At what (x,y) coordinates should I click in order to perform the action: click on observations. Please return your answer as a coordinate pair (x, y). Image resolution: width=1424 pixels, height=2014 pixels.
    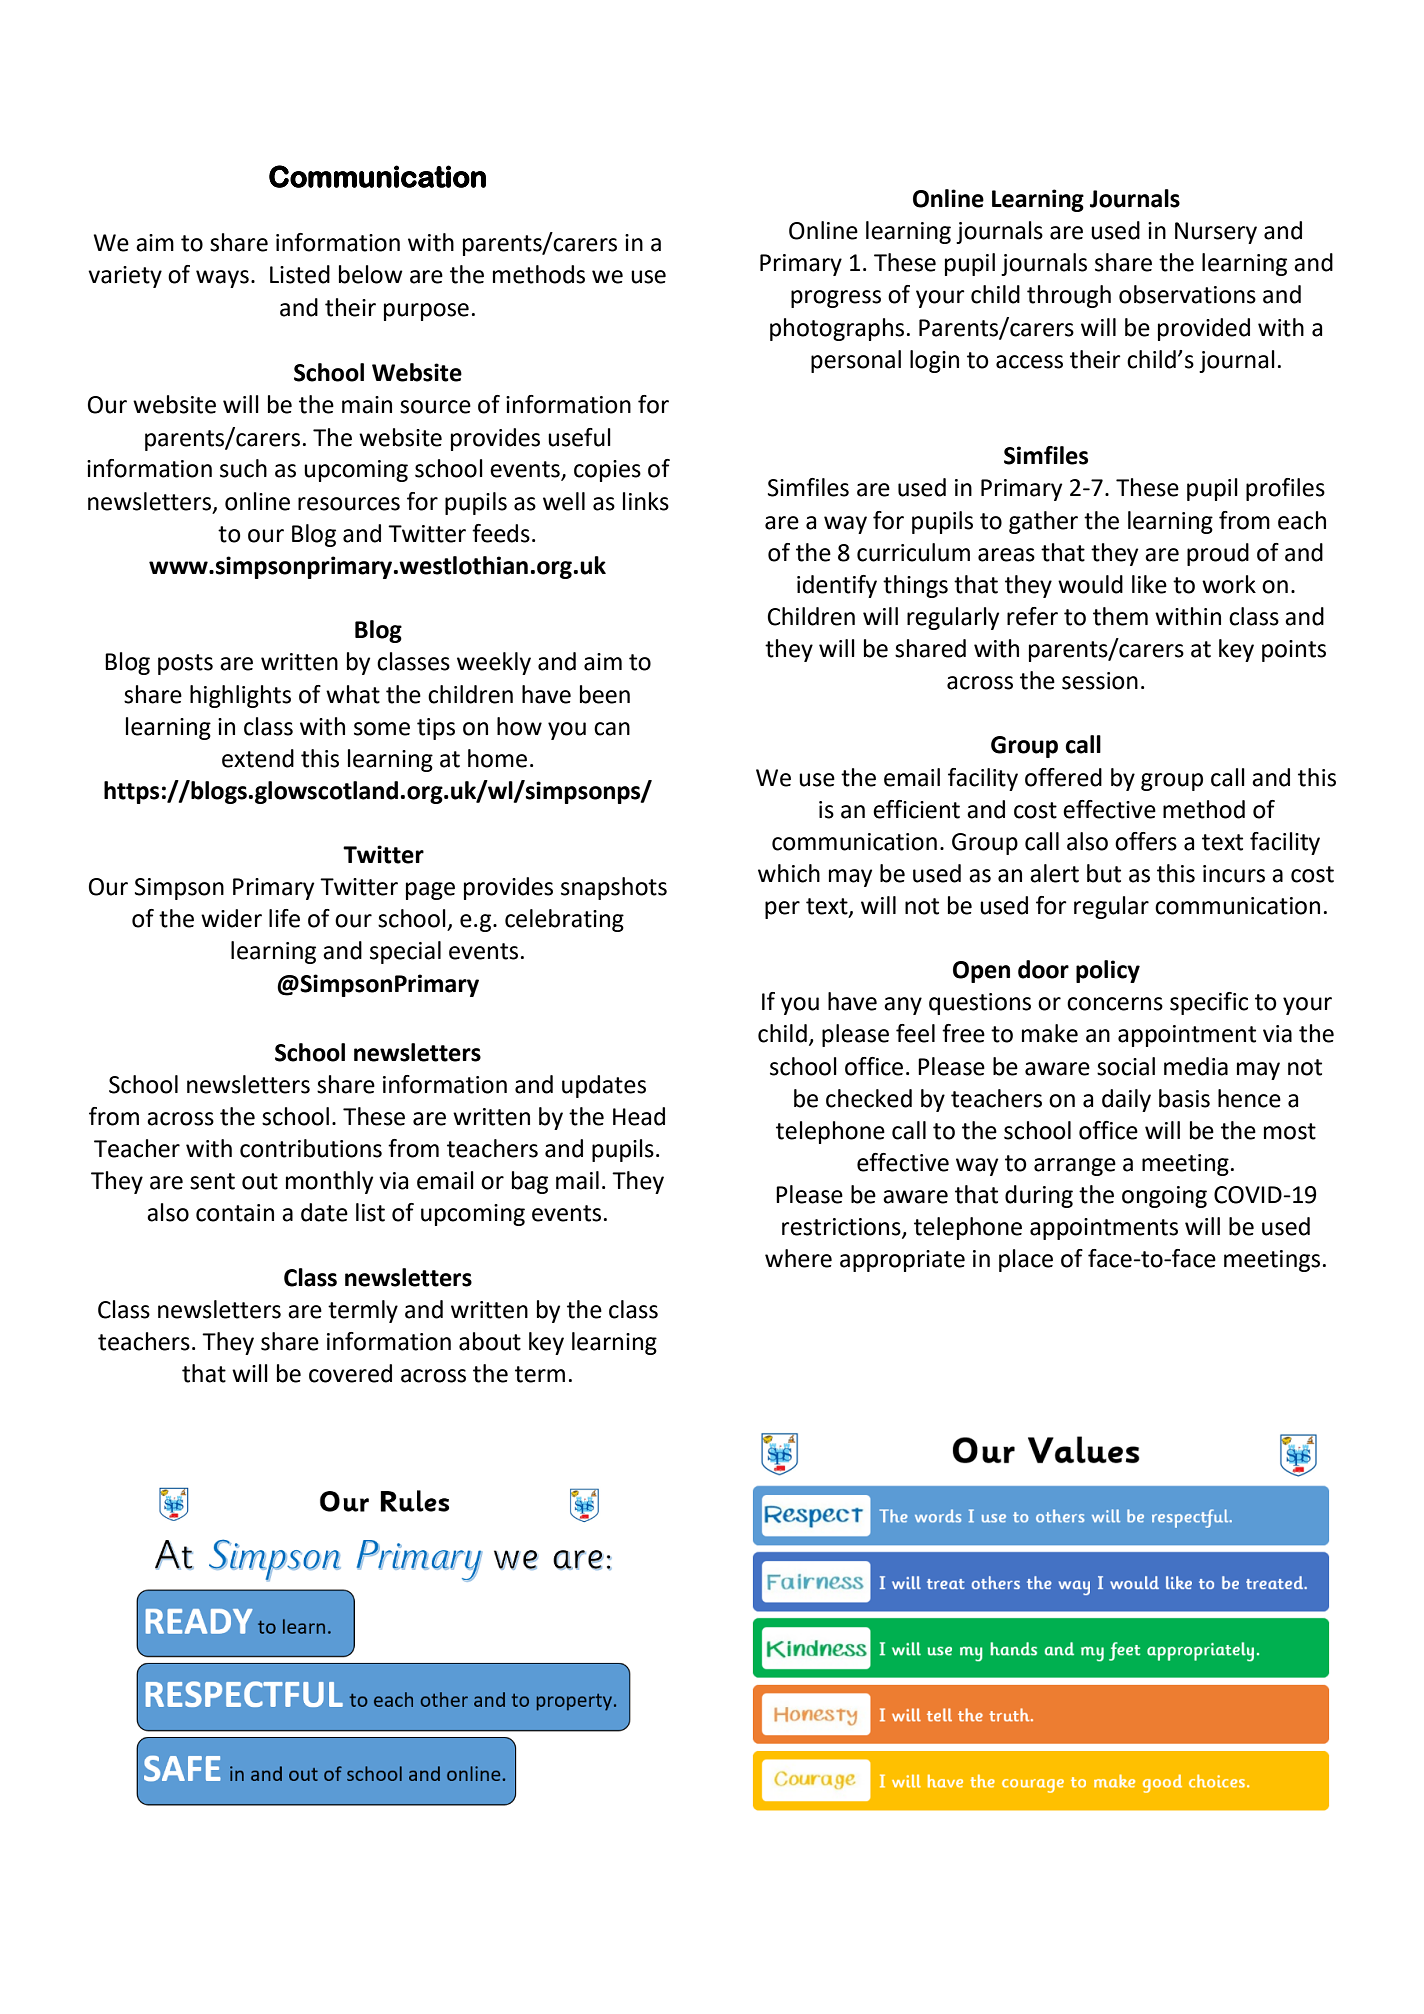
    Looking at the image, I should click on (1187, 294).
